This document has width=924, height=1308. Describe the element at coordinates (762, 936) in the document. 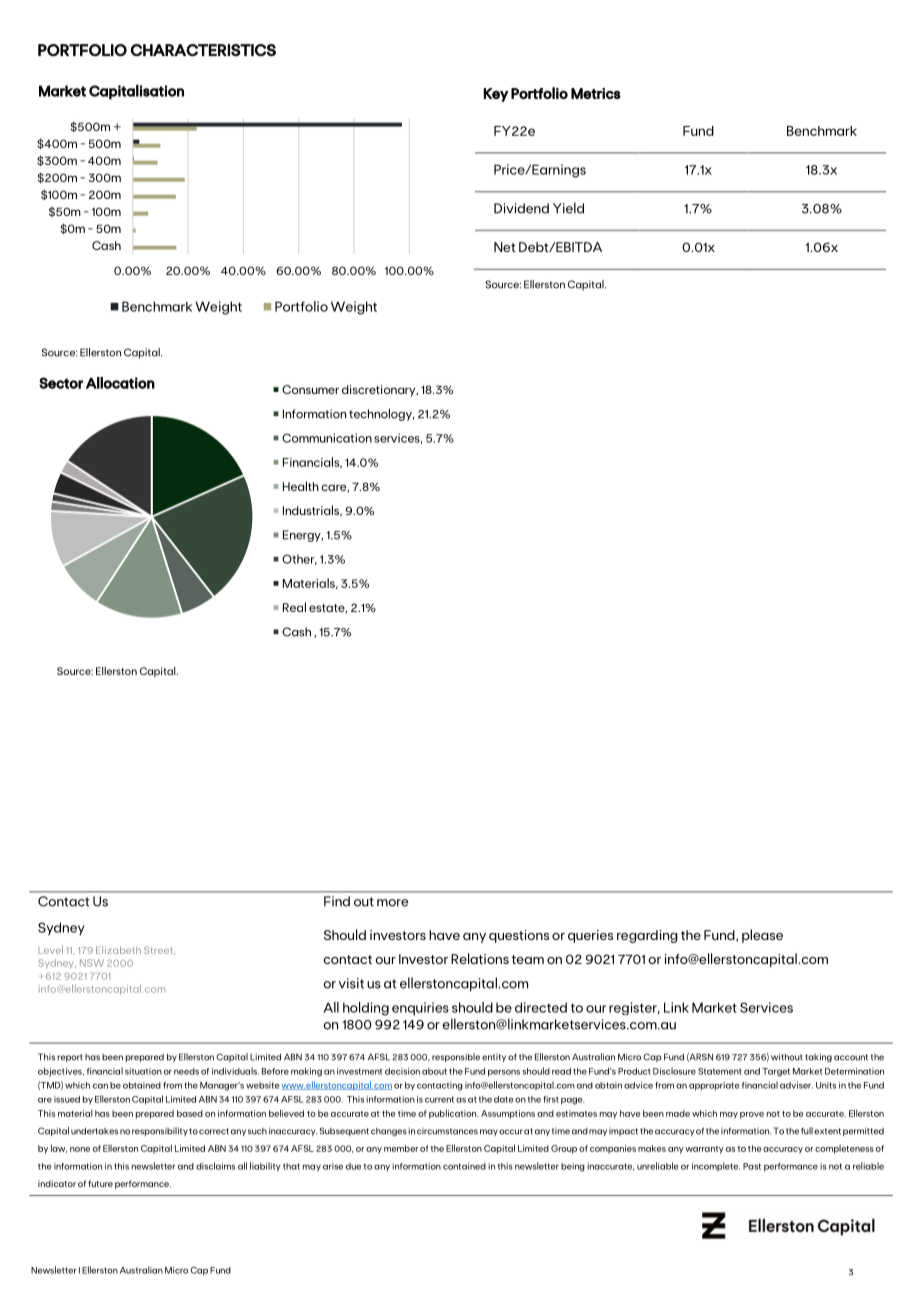

I see `please` at that location.
